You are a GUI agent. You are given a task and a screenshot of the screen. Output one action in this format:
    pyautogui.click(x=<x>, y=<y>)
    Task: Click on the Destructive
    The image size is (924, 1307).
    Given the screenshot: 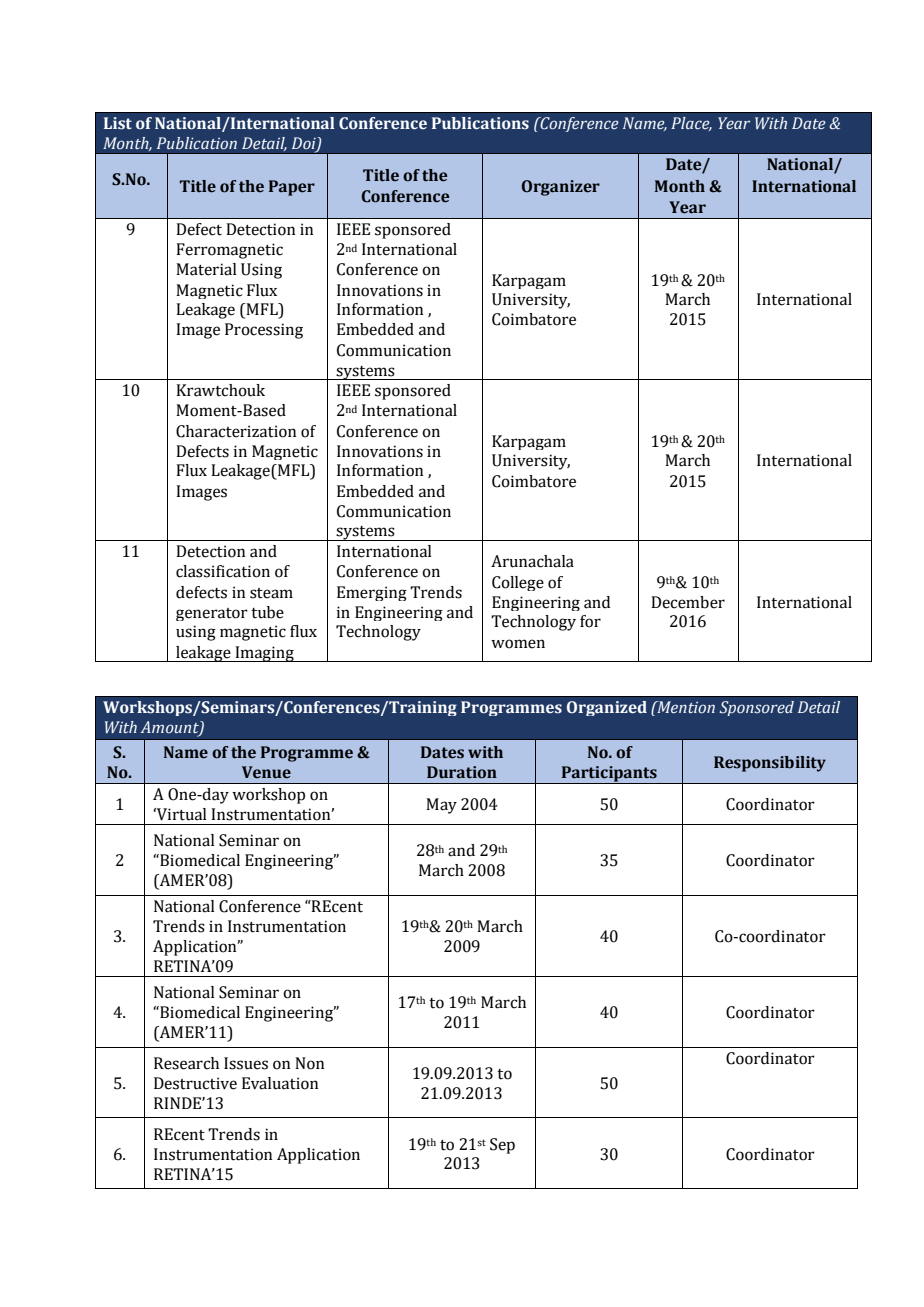 What is the action you would take?
    pyautogui.click(x=195, y=1083)
